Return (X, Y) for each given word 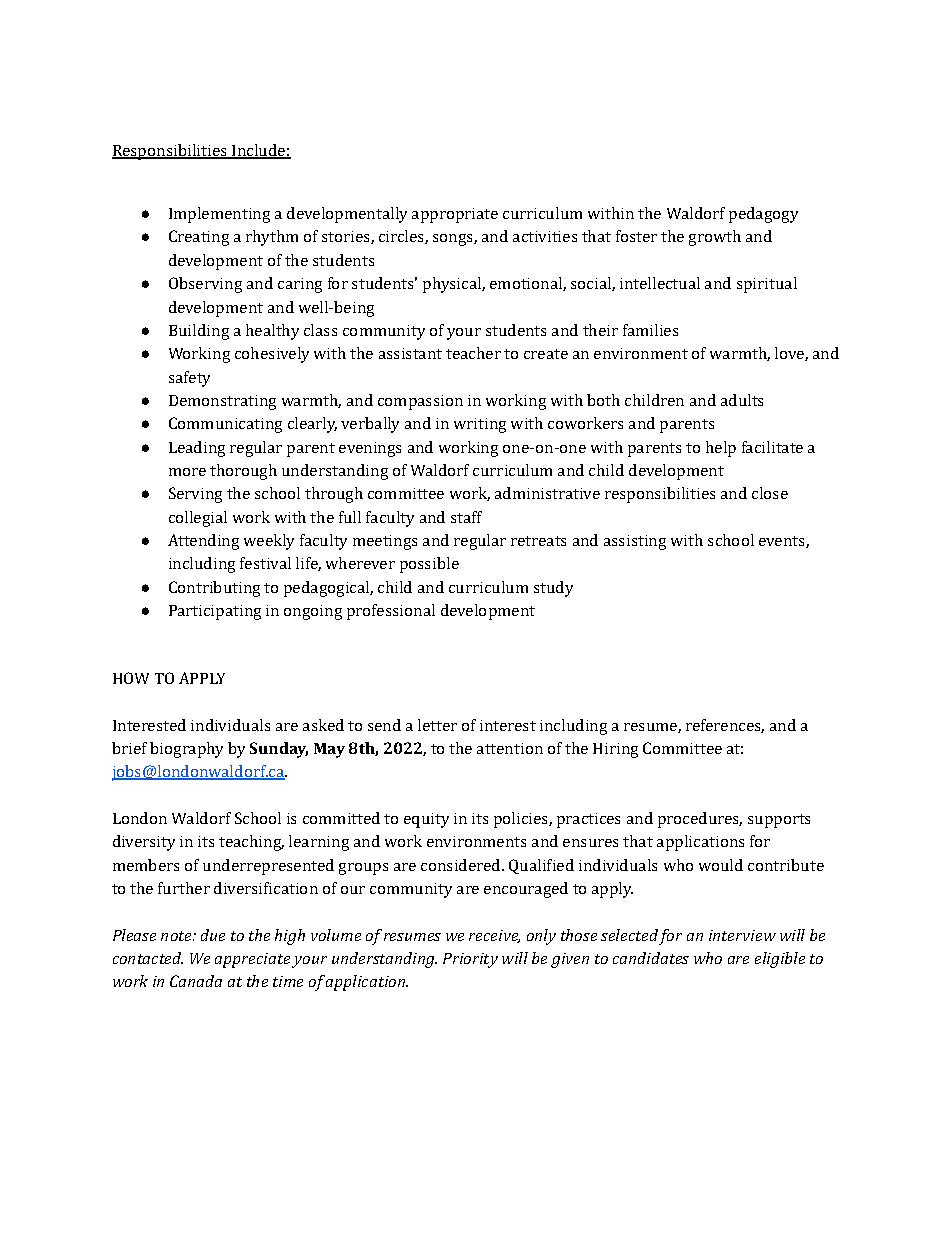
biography (186, 750)
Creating (199, 238)
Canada (196, 981)
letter (437, 725)
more (187, 472)
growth (715, 238)
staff (466, 517)
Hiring (615, 750)
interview (742, 935)
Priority (470, 960)
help (721, 449)
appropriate (455, 215)
